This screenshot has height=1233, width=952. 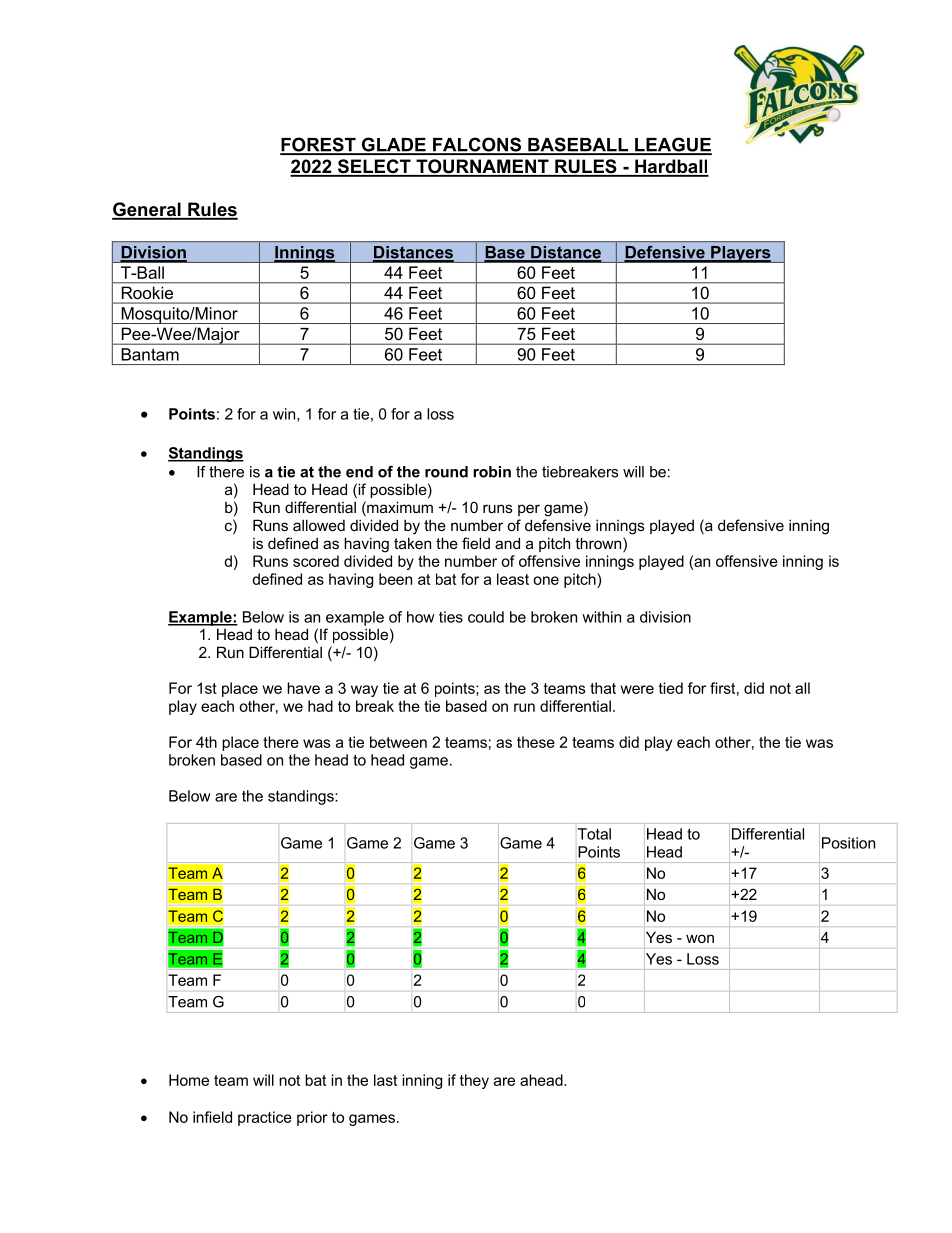 I want to click on LEAGUE, so click(x=672, y=145).
